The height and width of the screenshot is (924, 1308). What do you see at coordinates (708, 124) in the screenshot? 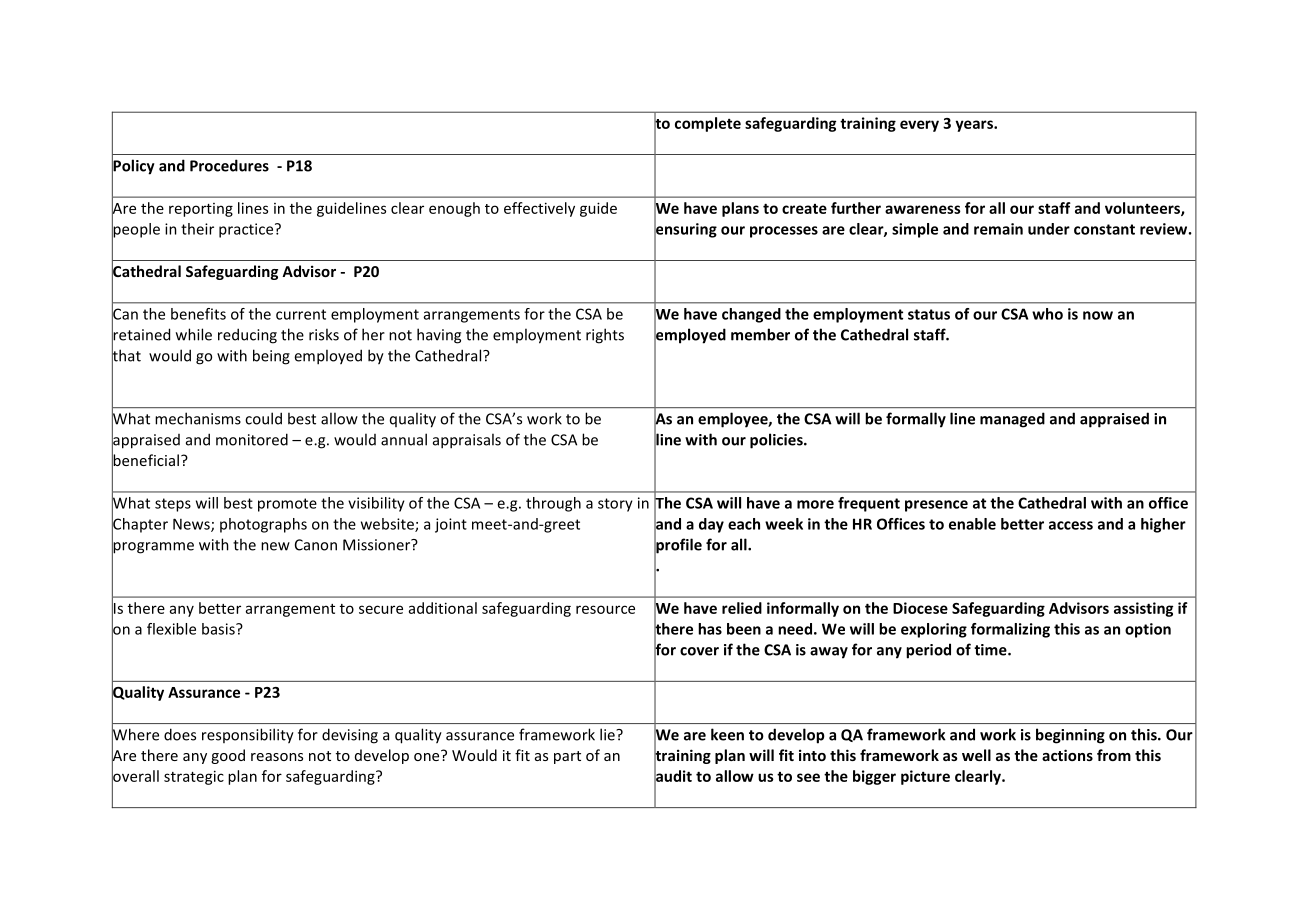
I see `complete` at bounding box center [708, 124].
